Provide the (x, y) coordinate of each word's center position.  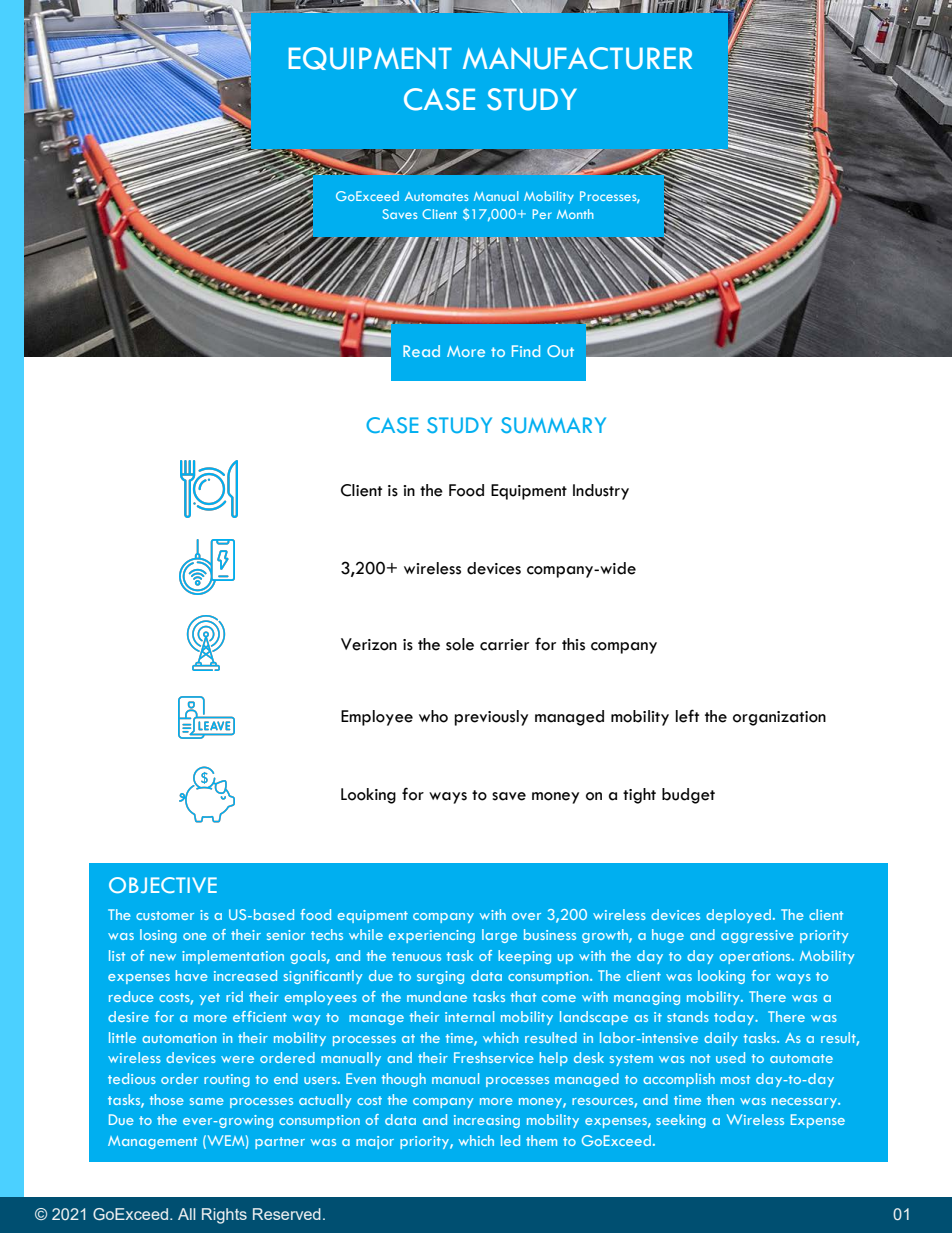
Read (421, 351)
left (687, 716)
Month (575, 214)
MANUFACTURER (577, 58)
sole (460, 644)
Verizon (369, 644)
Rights (224, 1216)
